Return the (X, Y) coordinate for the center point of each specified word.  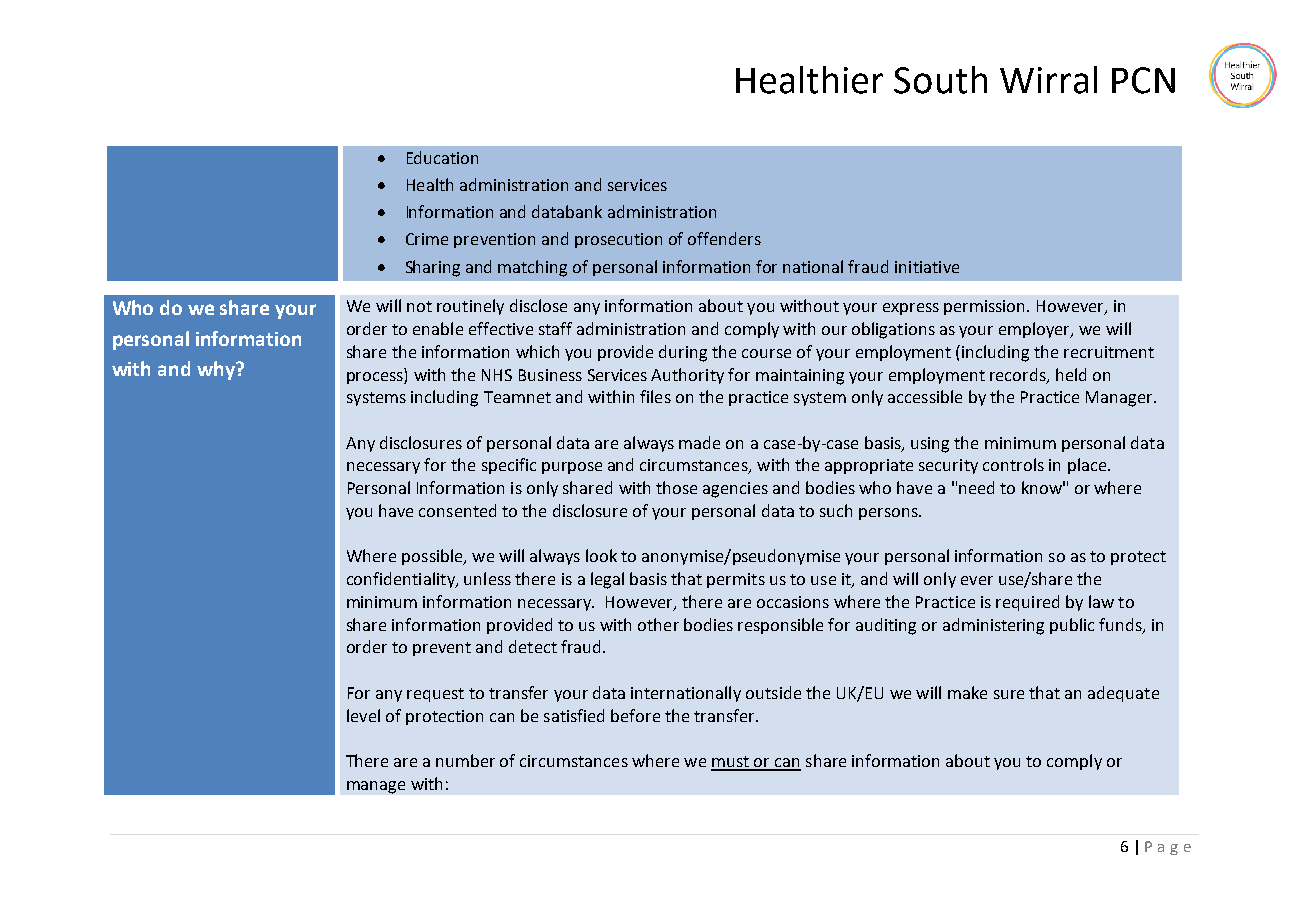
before (635, 715)
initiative (927, 267)
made (699, 442)
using (930, 445)
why (217, 370)
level (363, 715)
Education (442, 157)
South (940, 80)
